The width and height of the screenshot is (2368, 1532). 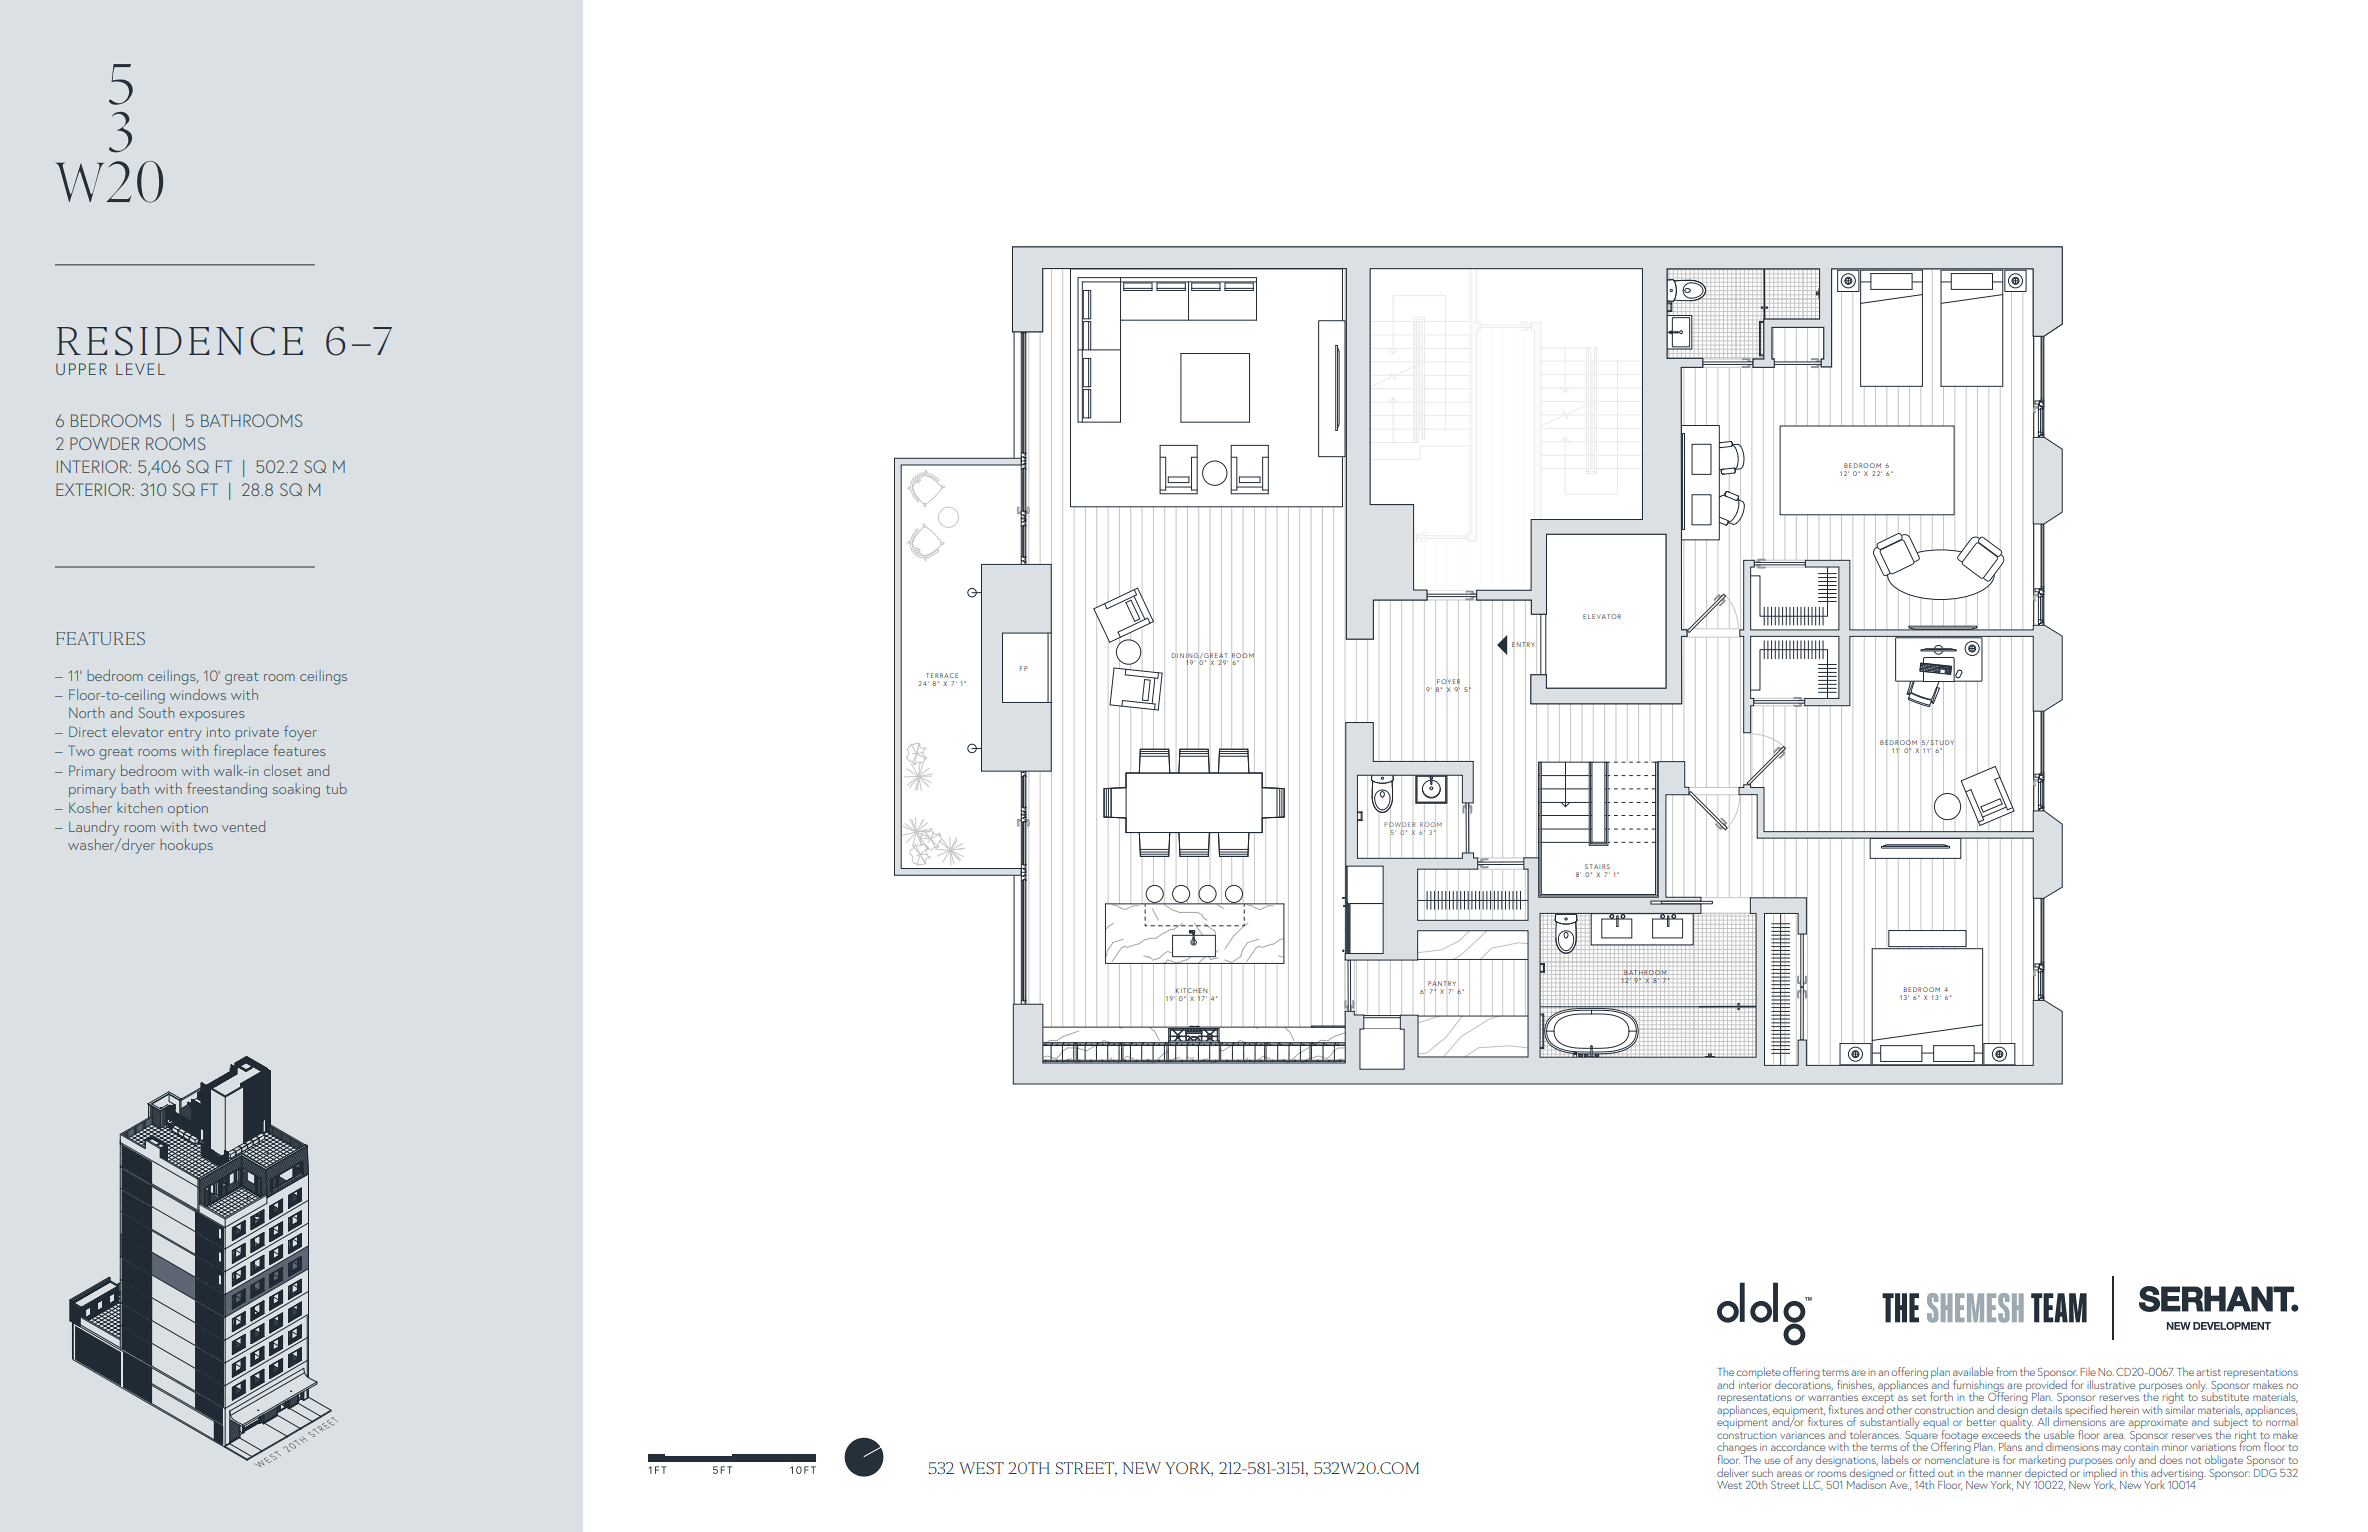 I want to click on tub, so click(x=336, y=788).
